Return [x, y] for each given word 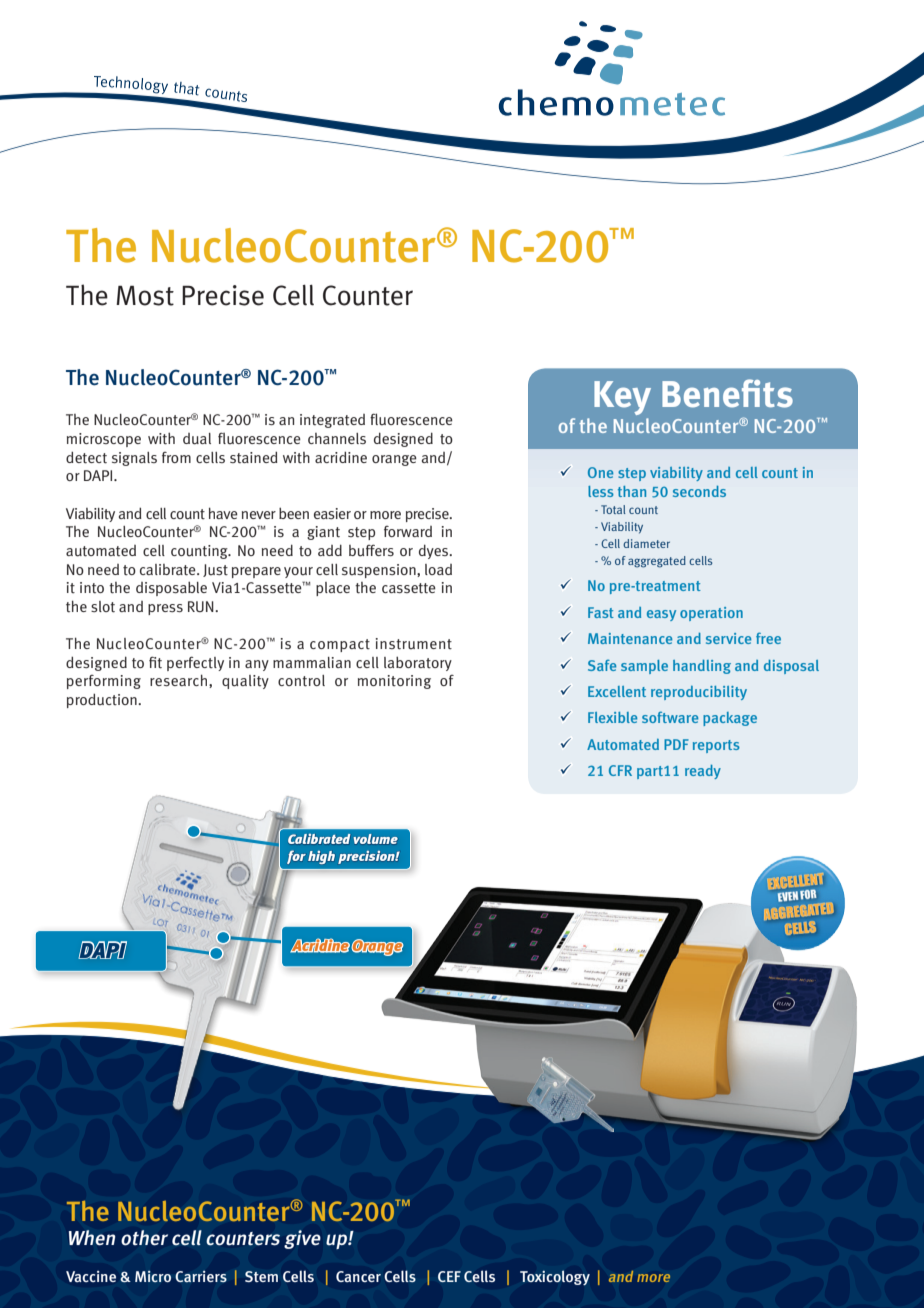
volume [376, 839]
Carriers [201, 1276]
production [103, 700]
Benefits [727, 393]
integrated [332, 421]
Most [145, 295]
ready [703, 772]
